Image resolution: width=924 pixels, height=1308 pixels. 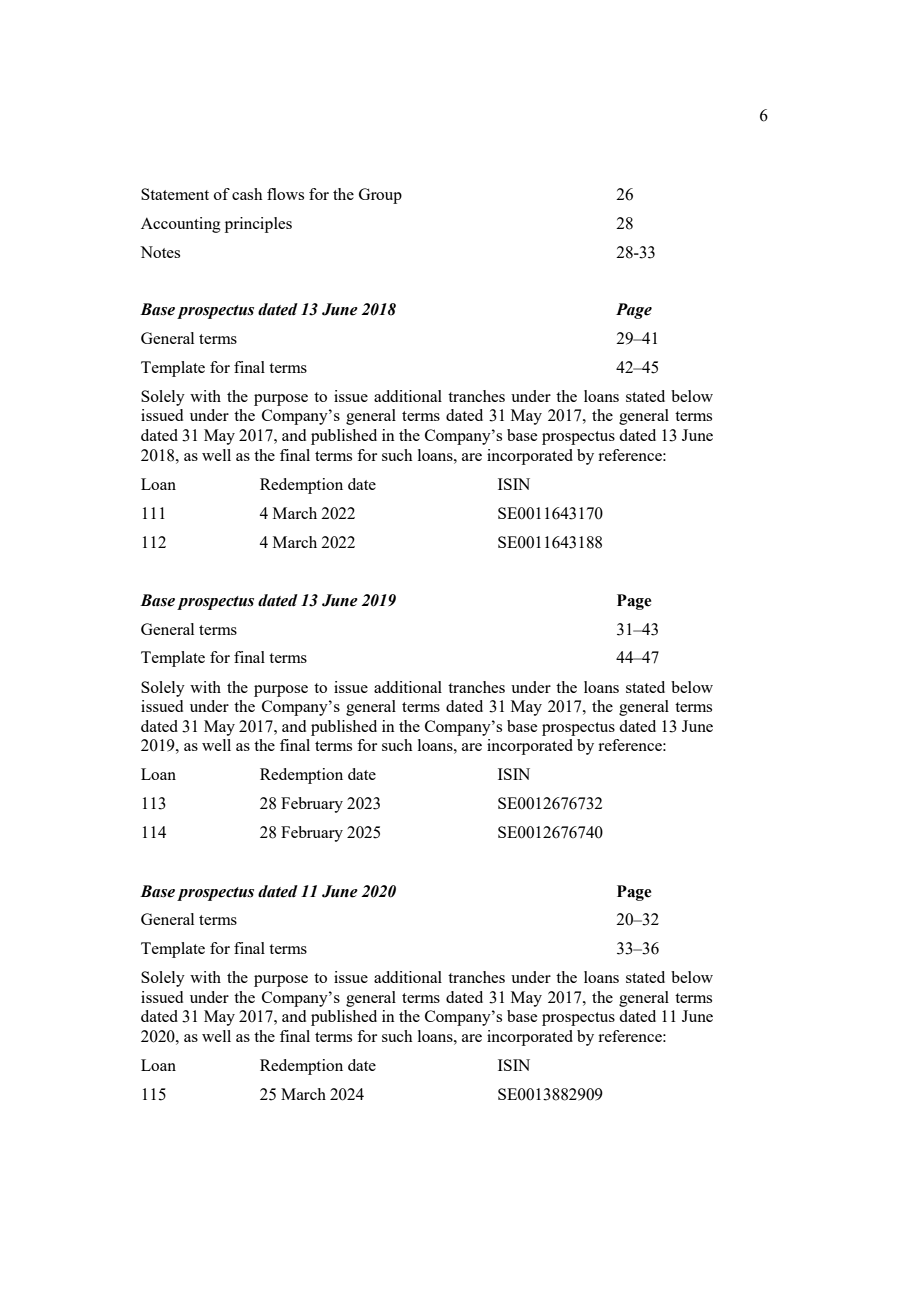 What do you see at coordinates (380, 196) in the document?
I see `Group` at bounding box center [380, 196].
